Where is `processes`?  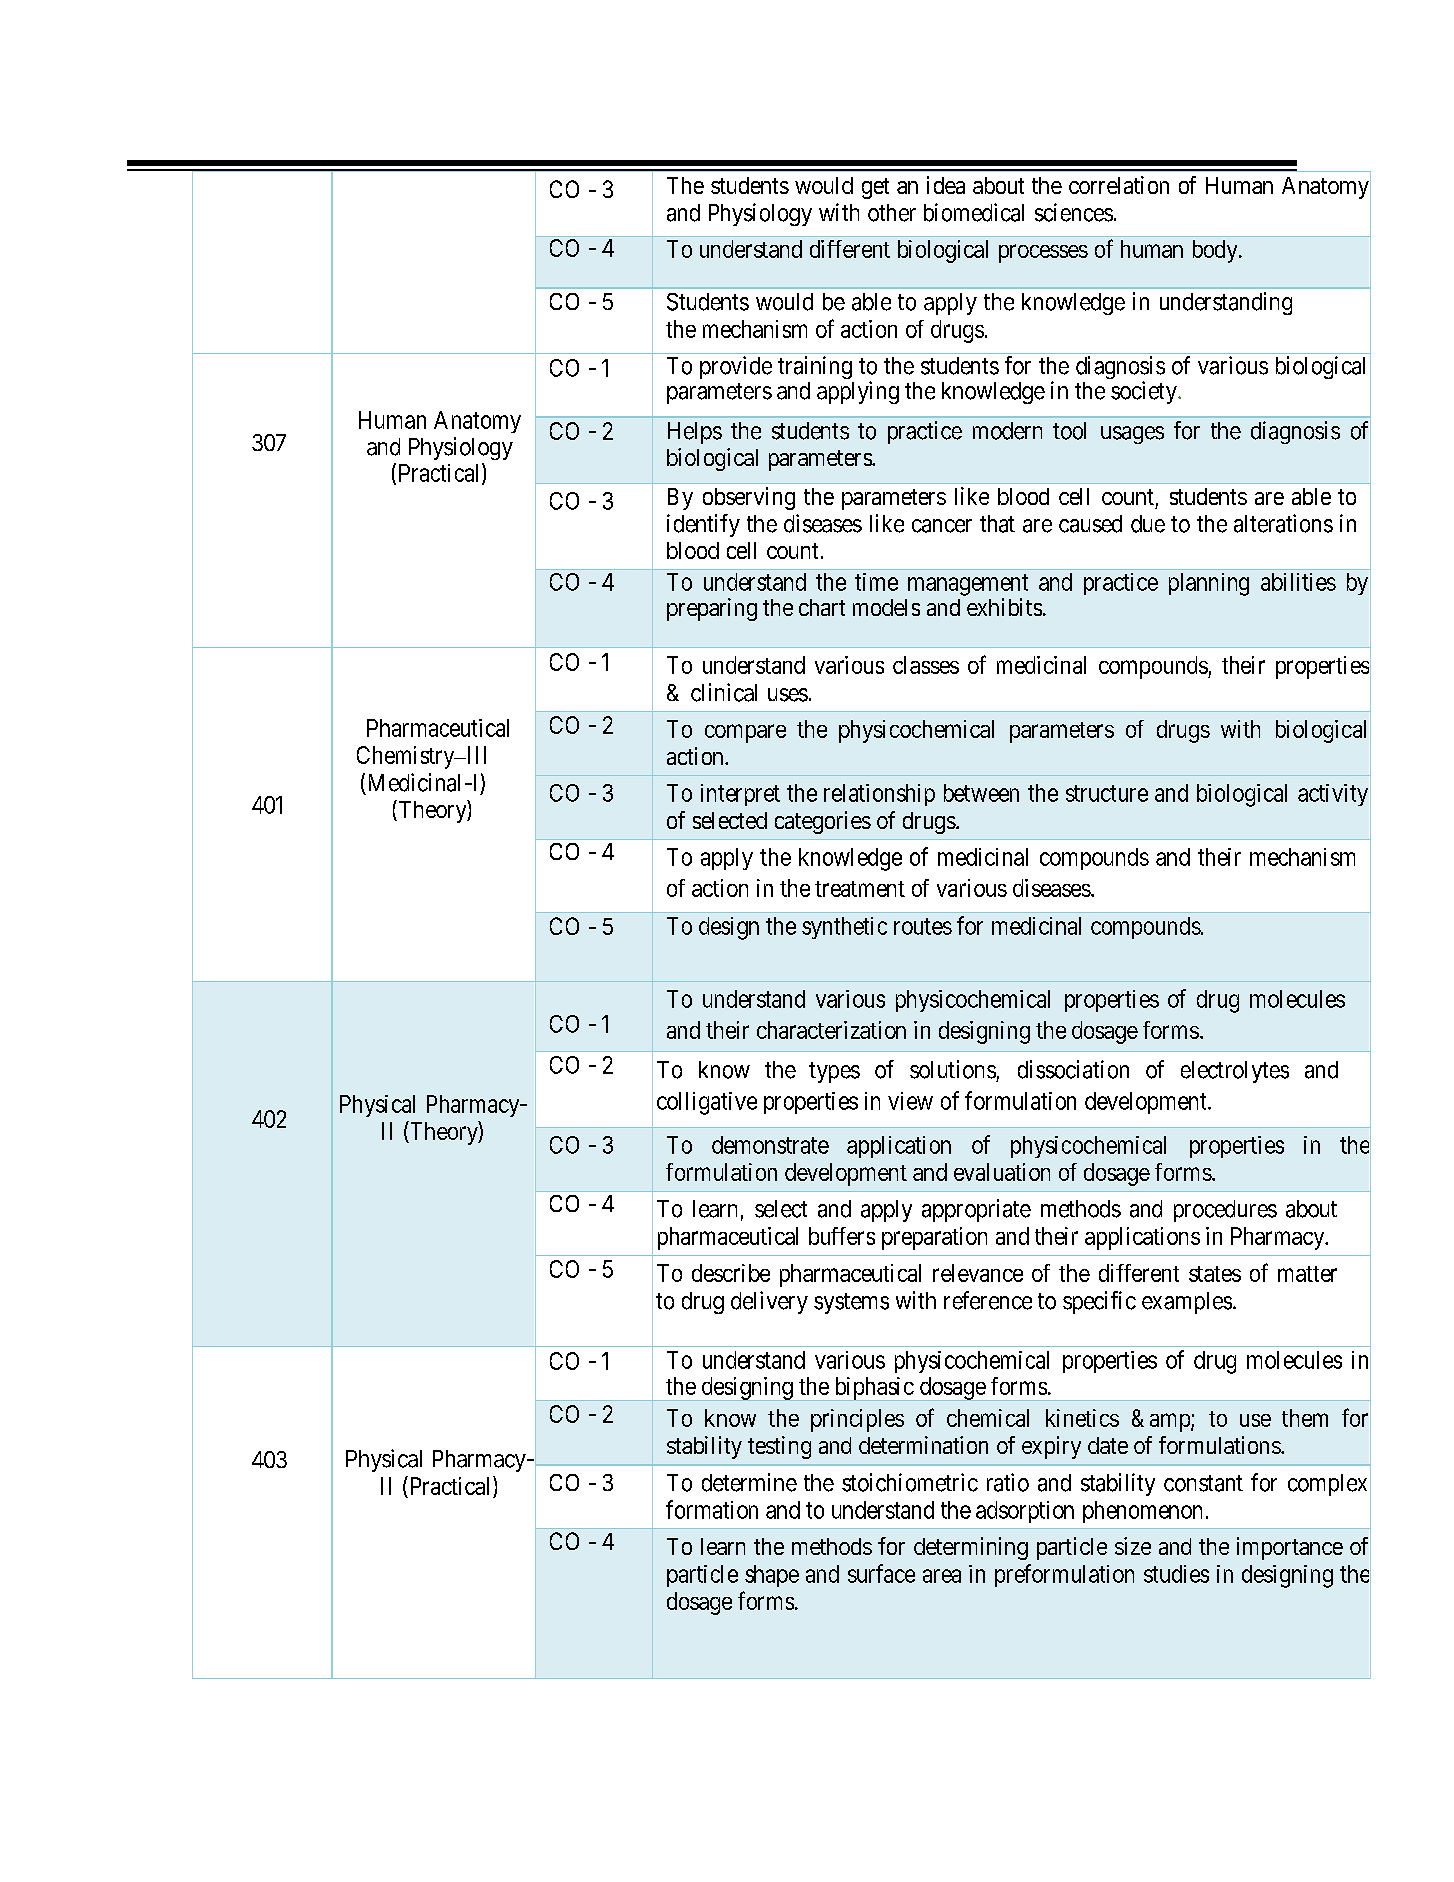
processes is located at coordinates (1043, 253).
